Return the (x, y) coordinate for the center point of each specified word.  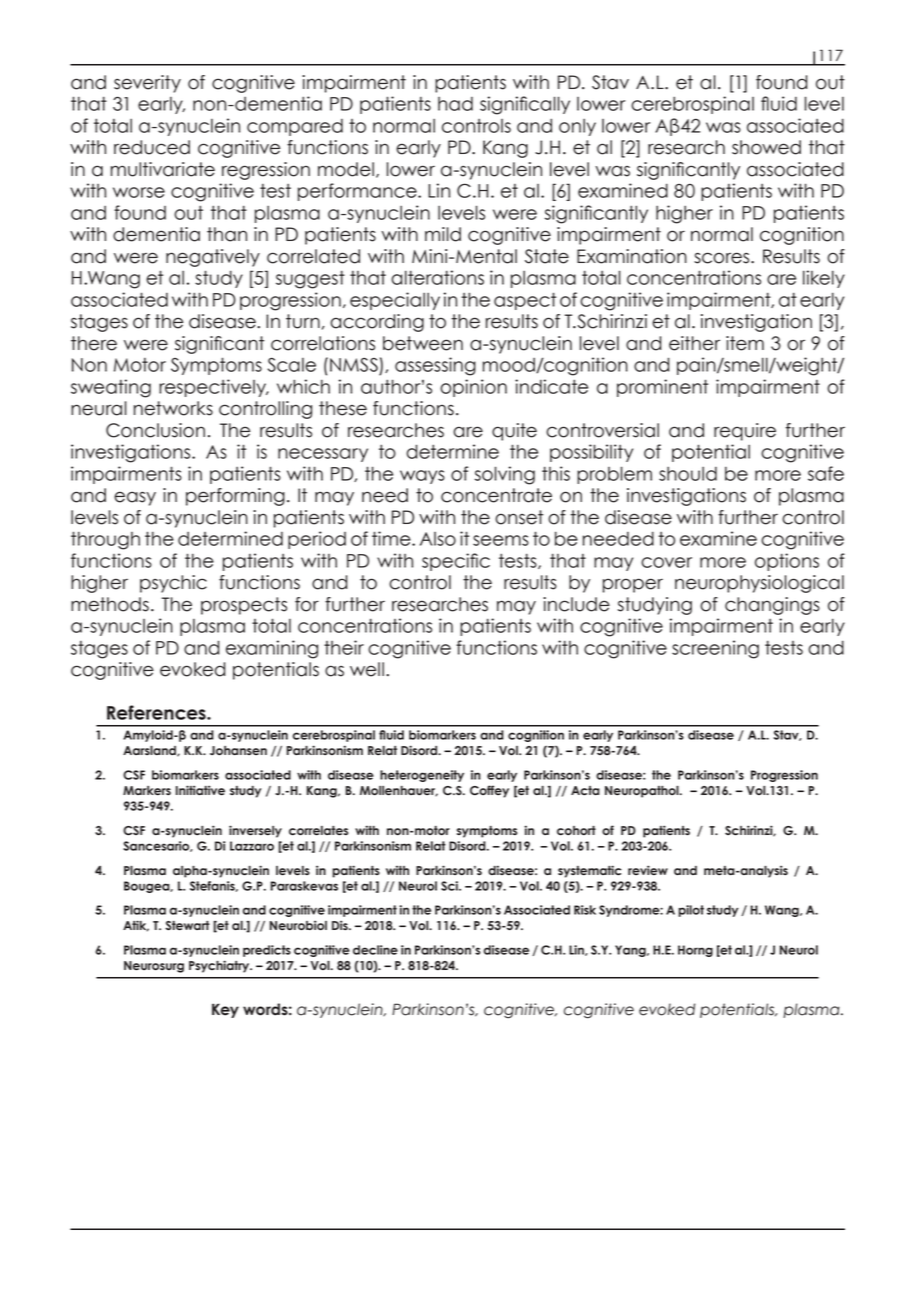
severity (147, 84)
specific (456, 562)
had (455, 104)
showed (766, 147)
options (787, 562)
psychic (173, 584)
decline (375, 950)
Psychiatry (220, 966)
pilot (691, 911)
